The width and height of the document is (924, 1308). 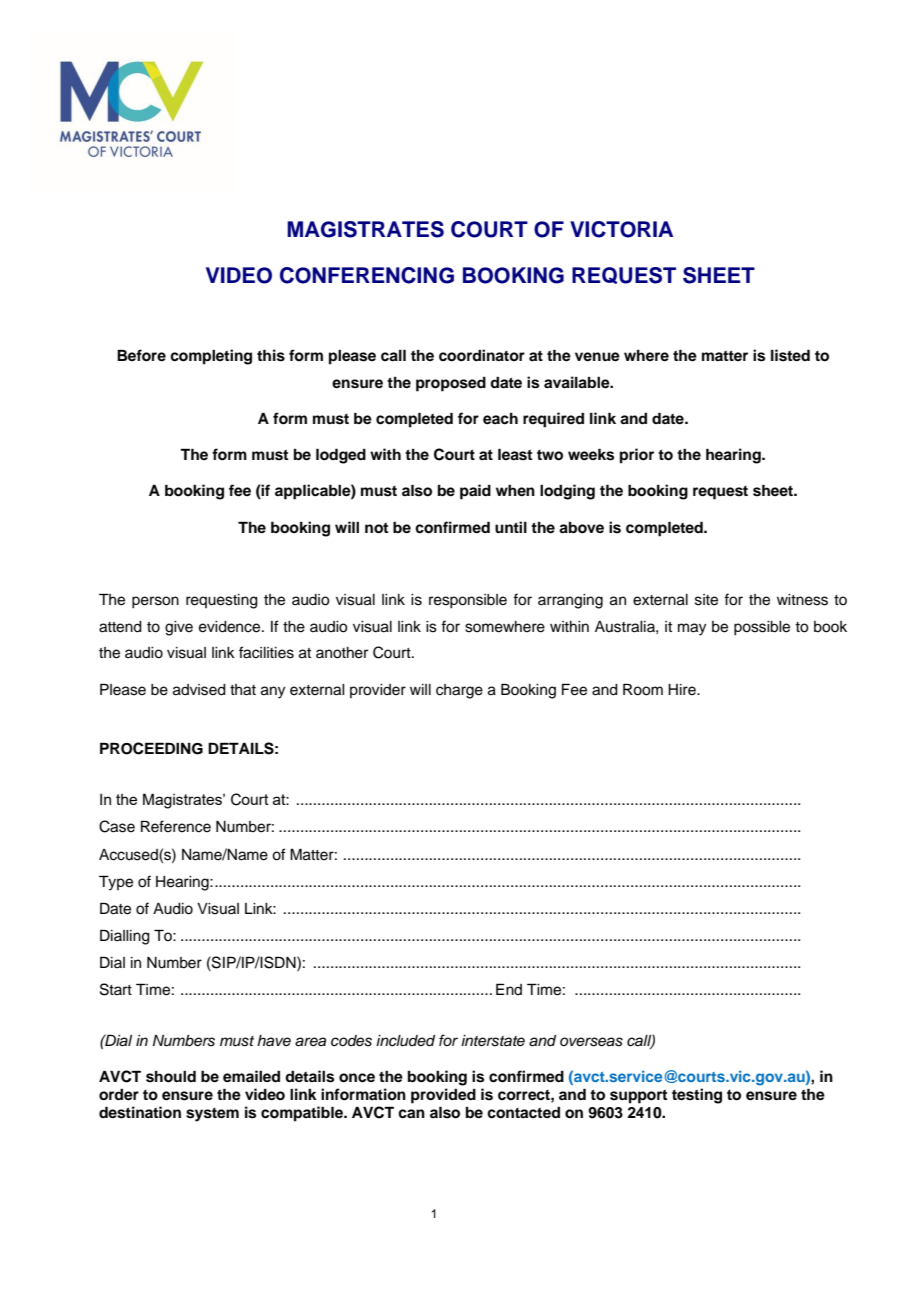 What do you see at coordinates (683, 690) in the document?
I see `Hire` at bounding box center [683, 690].
